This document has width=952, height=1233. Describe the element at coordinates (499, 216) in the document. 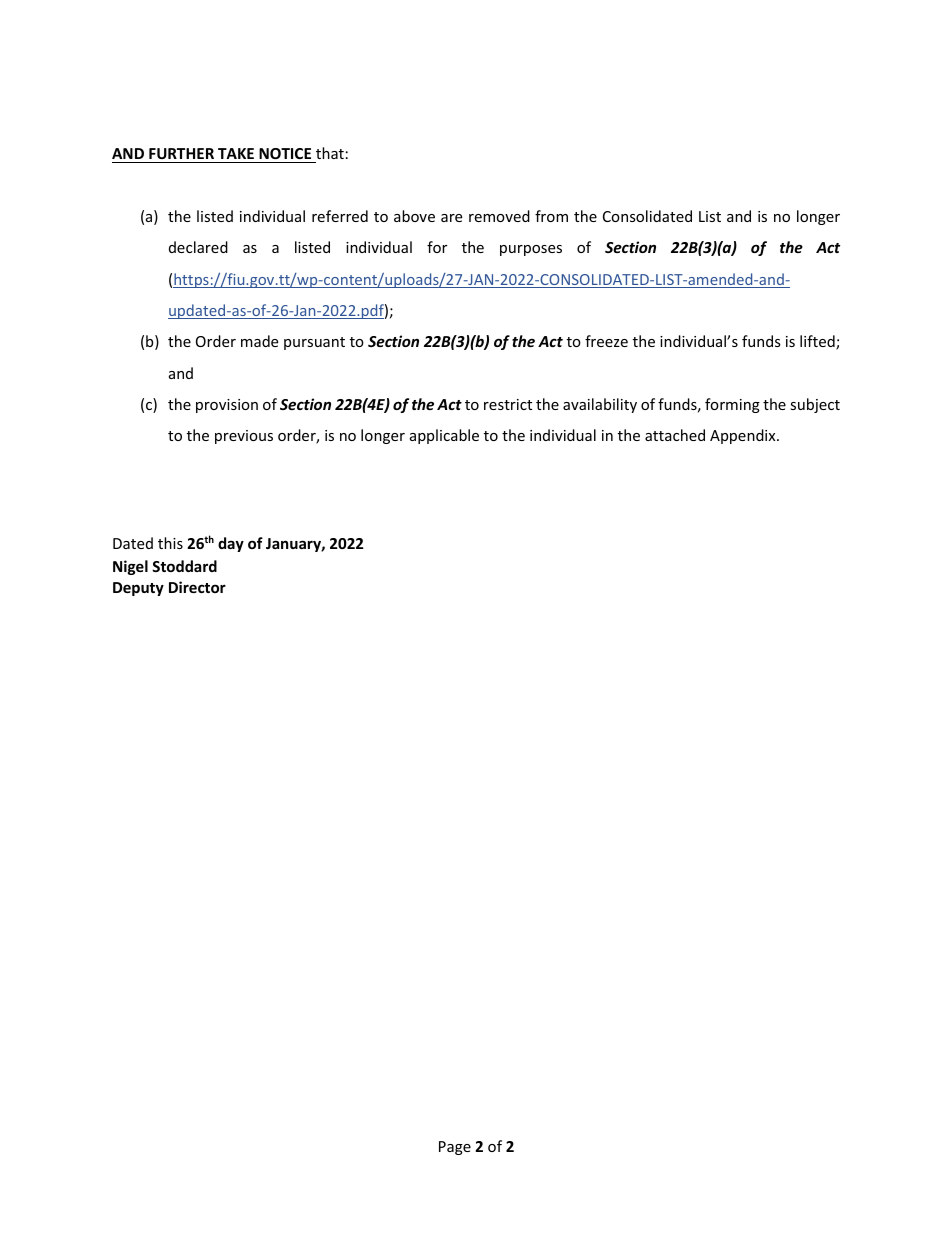

I see `removed` at that location.
